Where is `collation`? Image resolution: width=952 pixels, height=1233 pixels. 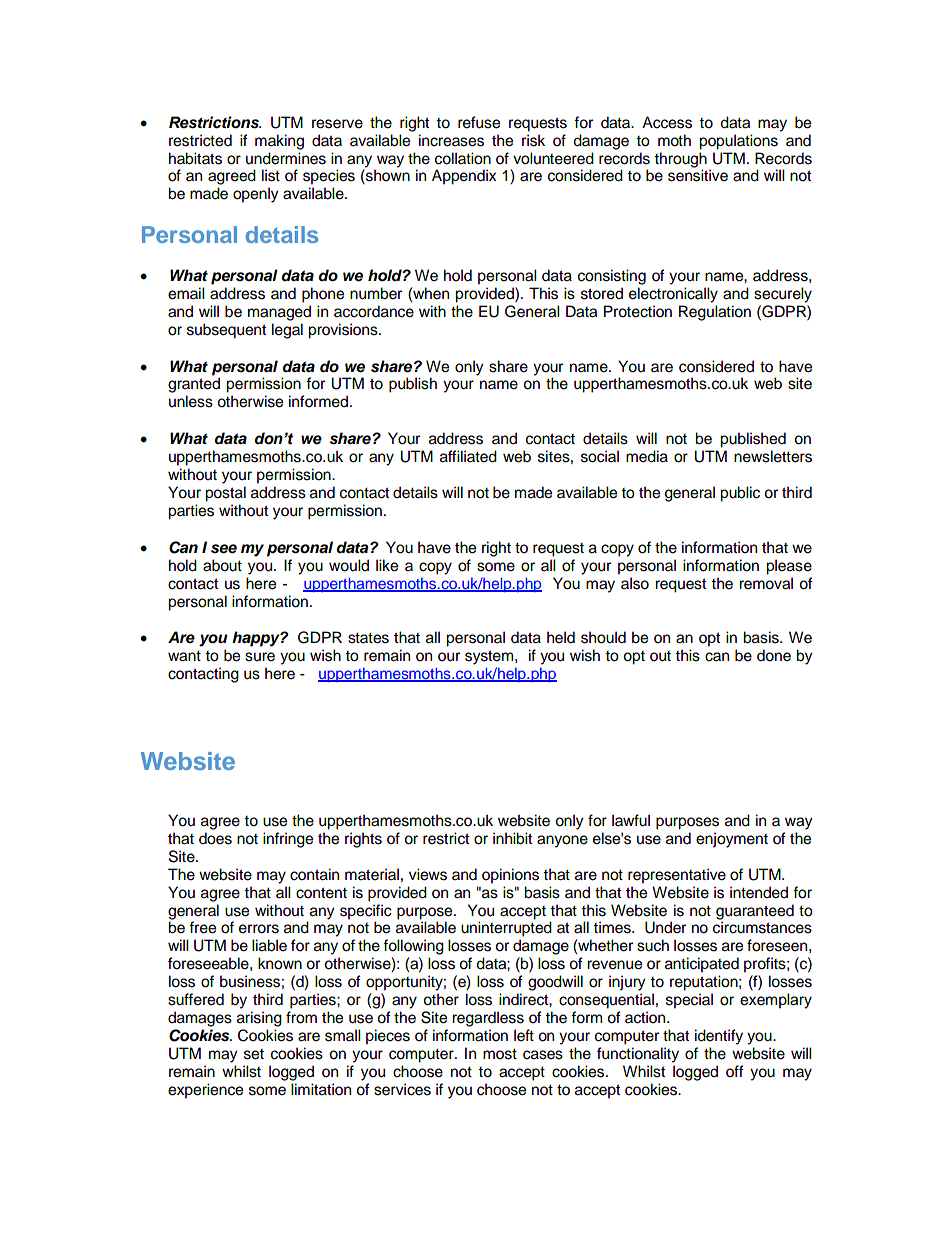
collation is located at coordinates (463, 158).
